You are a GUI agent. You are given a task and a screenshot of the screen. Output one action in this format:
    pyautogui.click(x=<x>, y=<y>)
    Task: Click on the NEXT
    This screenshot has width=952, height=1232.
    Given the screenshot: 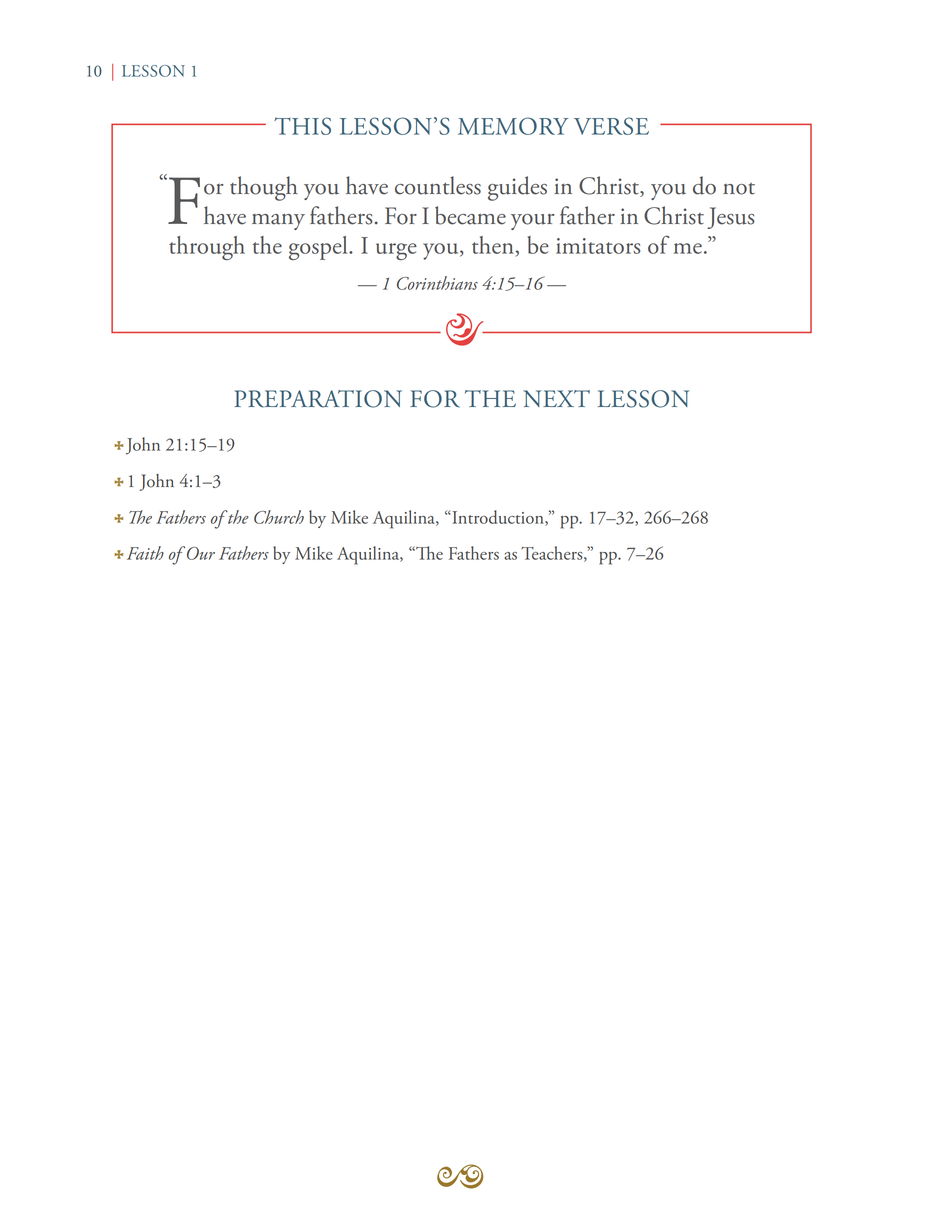 What is the action you would take?
    pyautogui.click(x=556, y=398)
